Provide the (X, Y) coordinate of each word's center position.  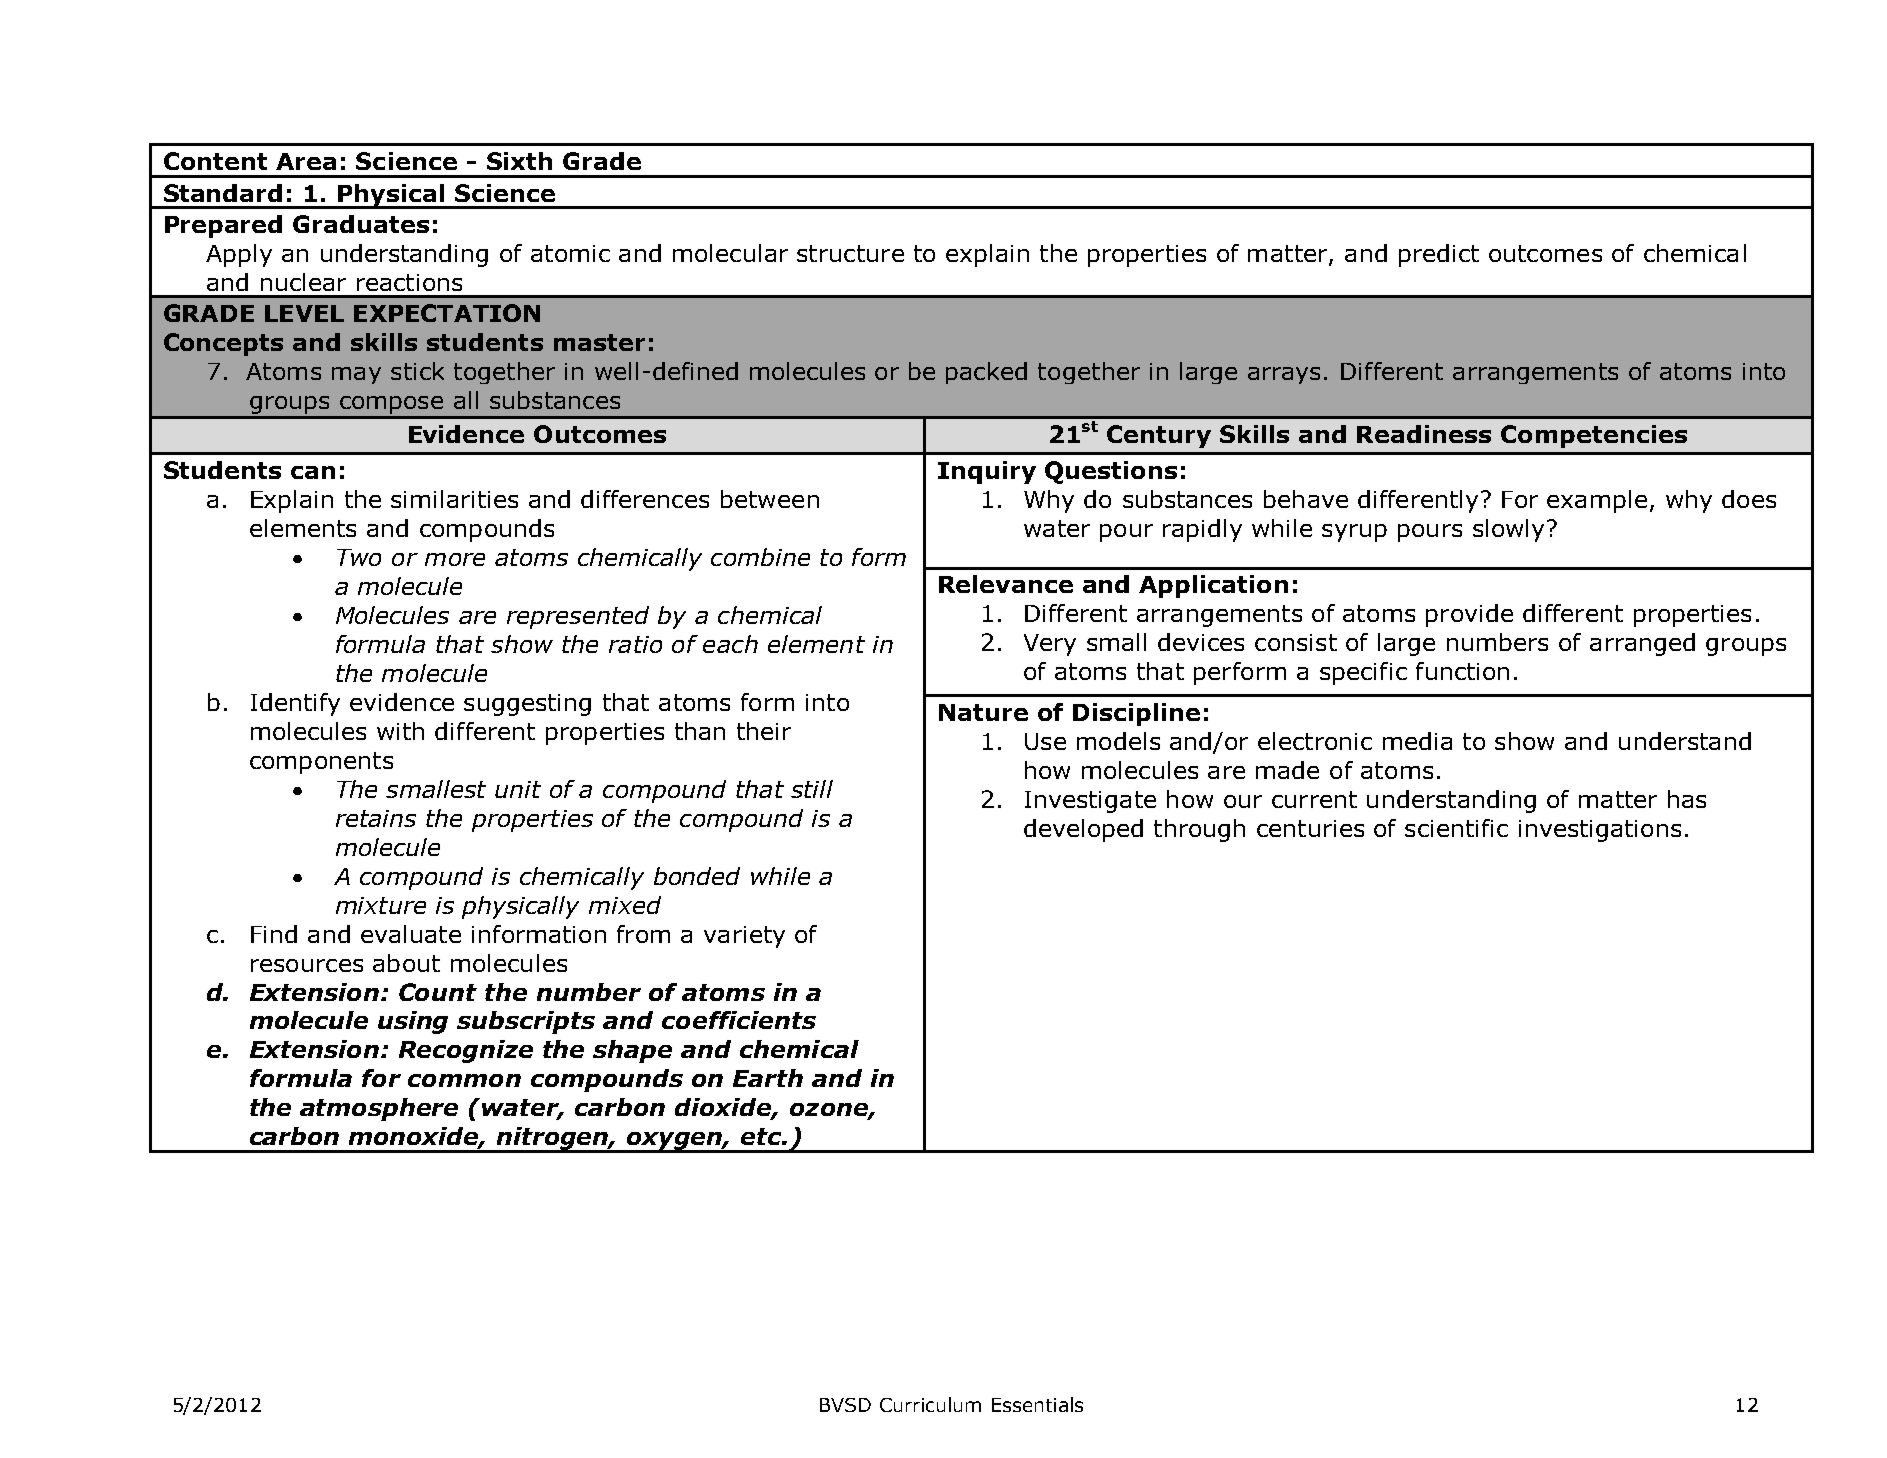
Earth (768, 1078)
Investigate (1090, 802)
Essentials (1037, 1404)
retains (376, 818)
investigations (1600, 831)
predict (1439, 255)
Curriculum (930, 1404)
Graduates (361, 224)
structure (850, 253)
